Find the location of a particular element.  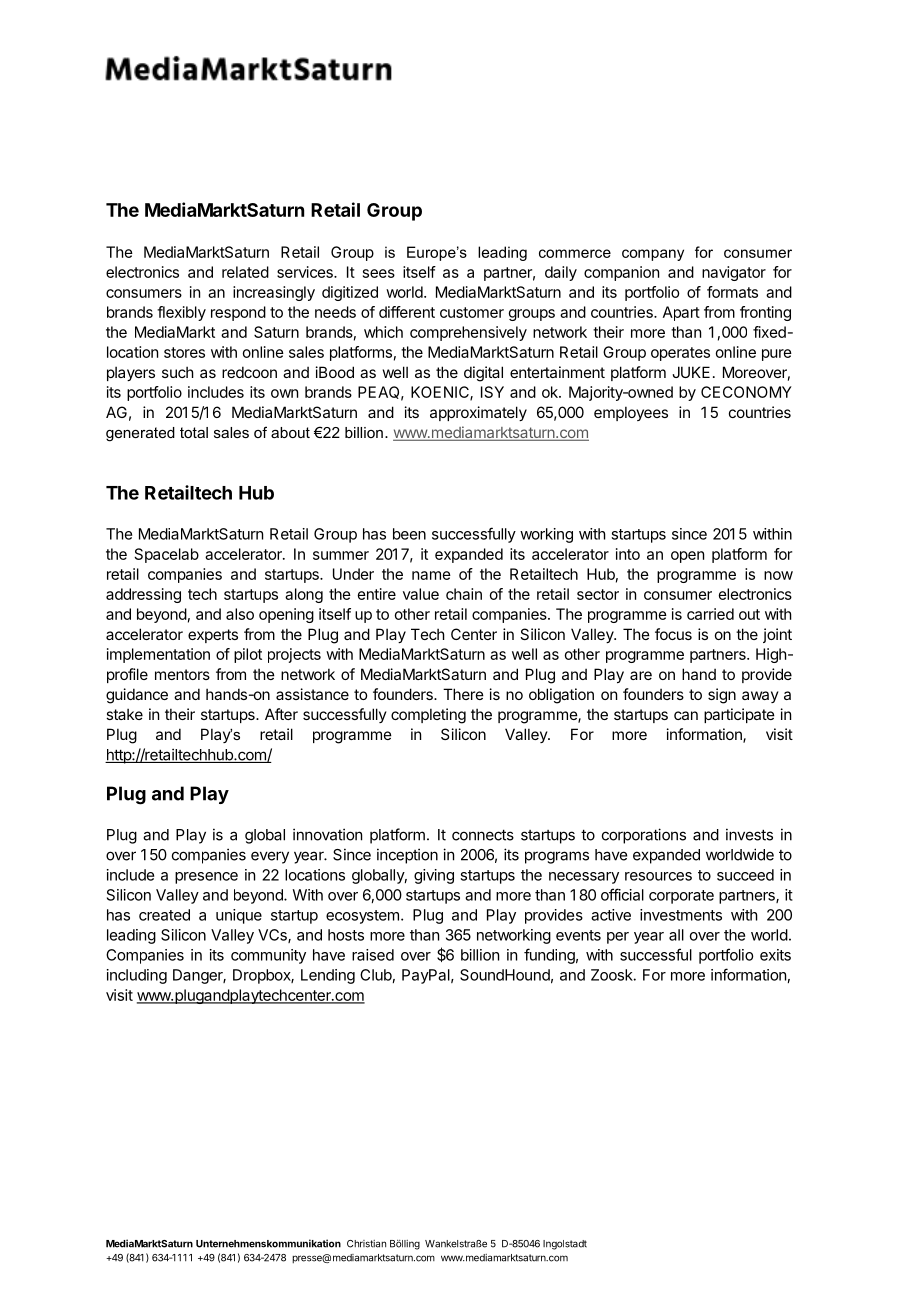

Lending is located at coordinates (328, 976).
